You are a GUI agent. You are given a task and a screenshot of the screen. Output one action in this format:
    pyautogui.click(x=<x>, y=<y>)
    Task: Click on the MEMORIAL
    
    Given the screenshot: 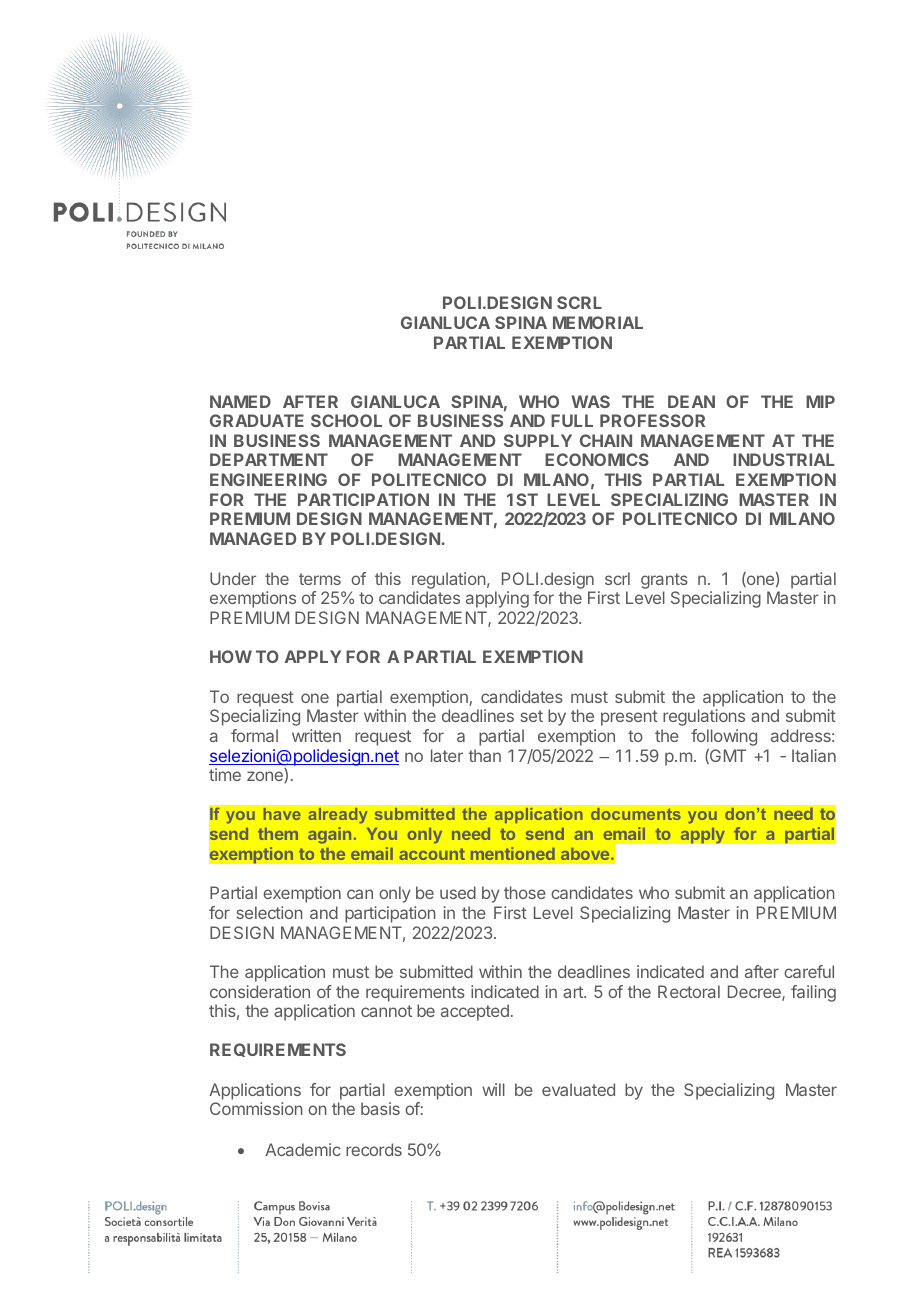 What is the action you would take?
    pyautogui.click(x=598, y=322)
